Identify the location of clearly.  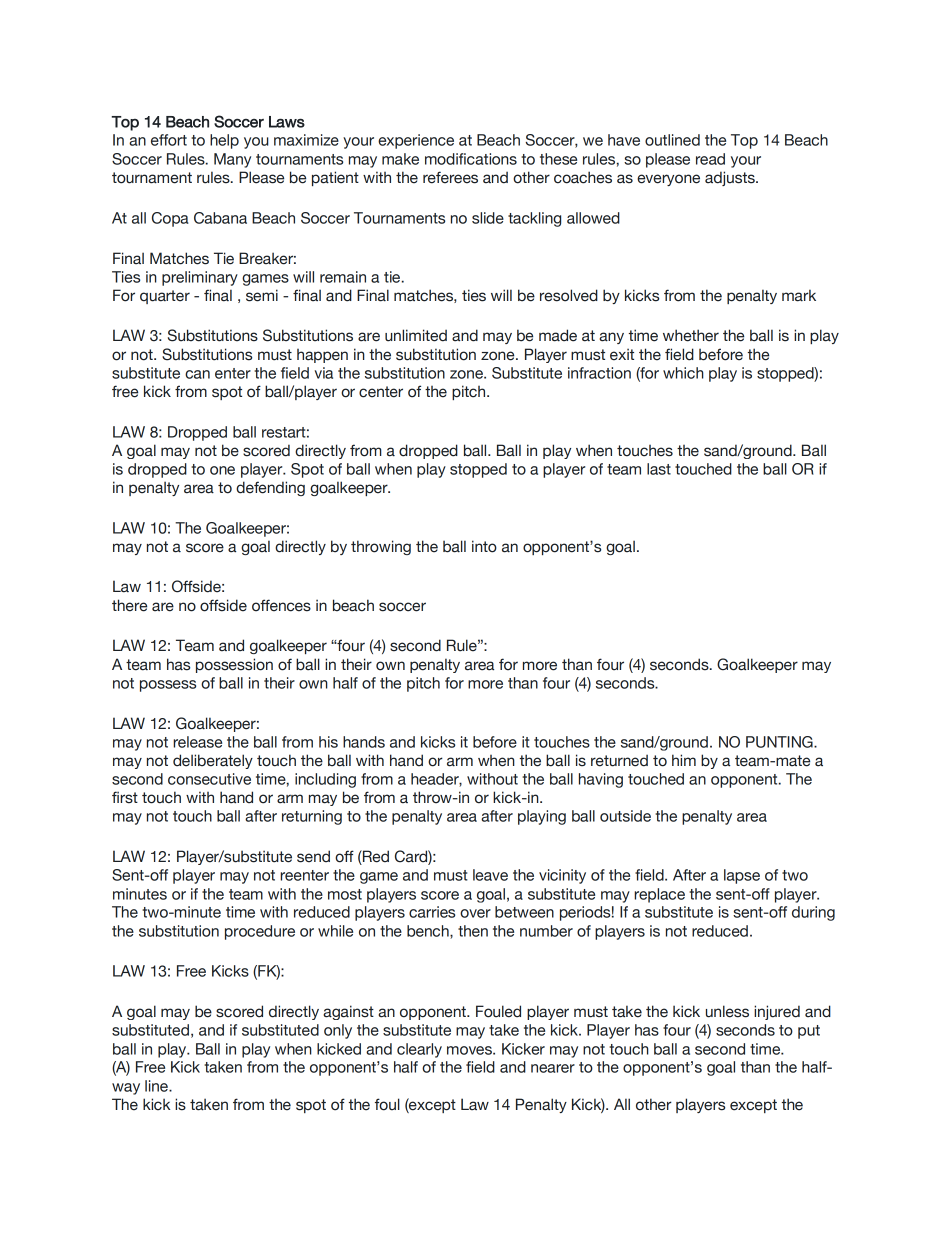
(419, 1050).
